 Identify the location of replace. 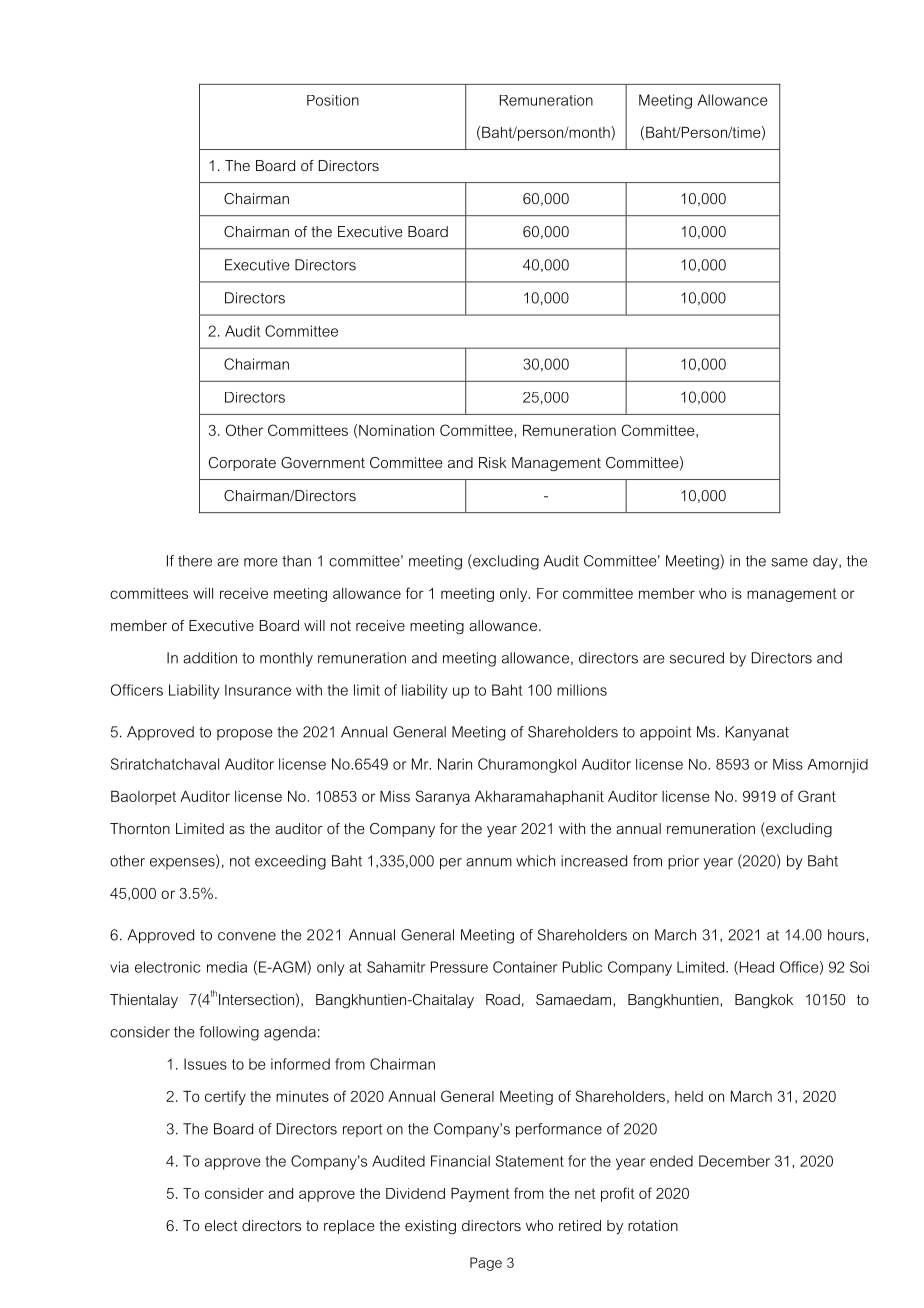
(349, 1227).
